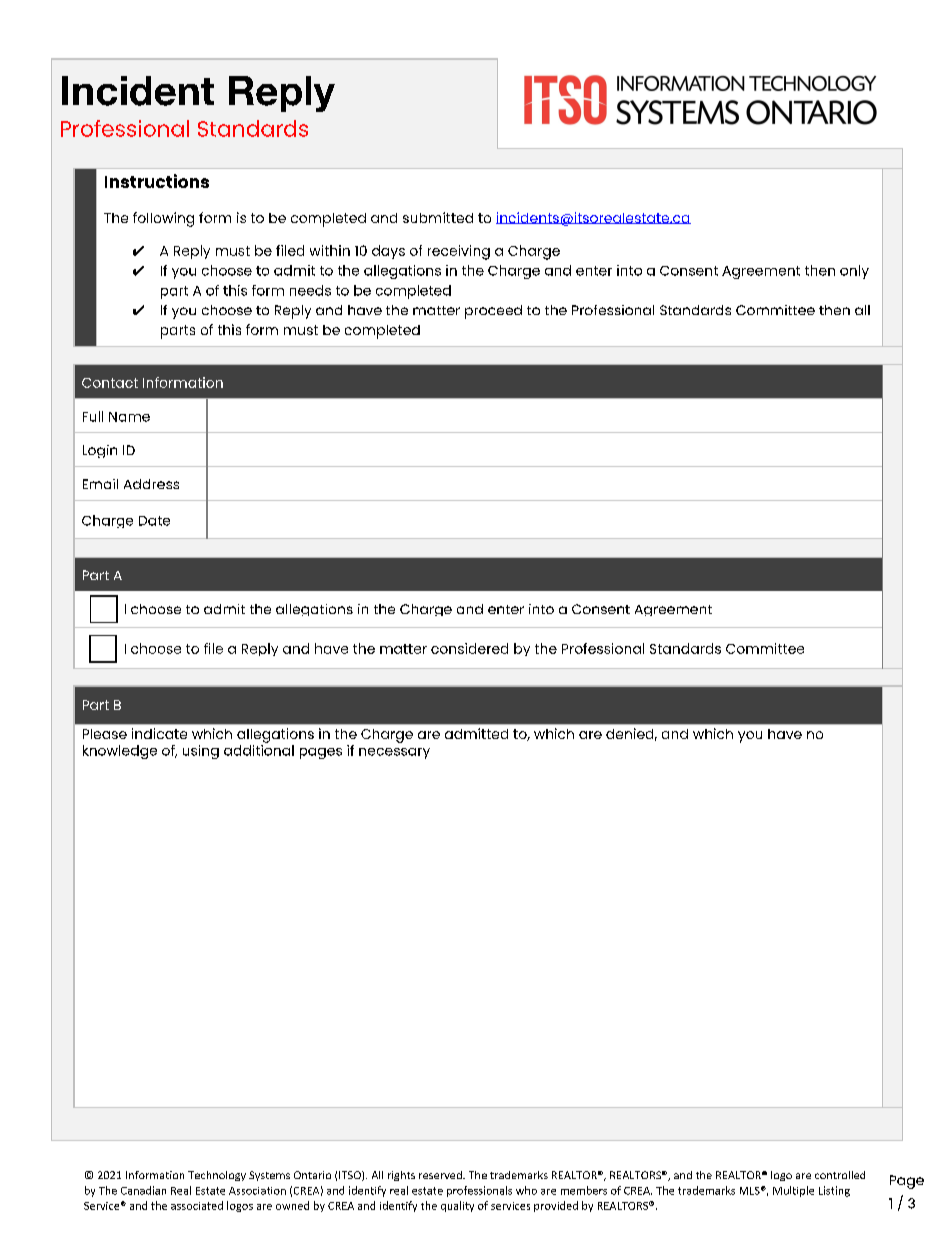  What do you see at coordinates (840, 1175) in the screenshot?
I see `controlled` at bounding box center [840, 1175].
